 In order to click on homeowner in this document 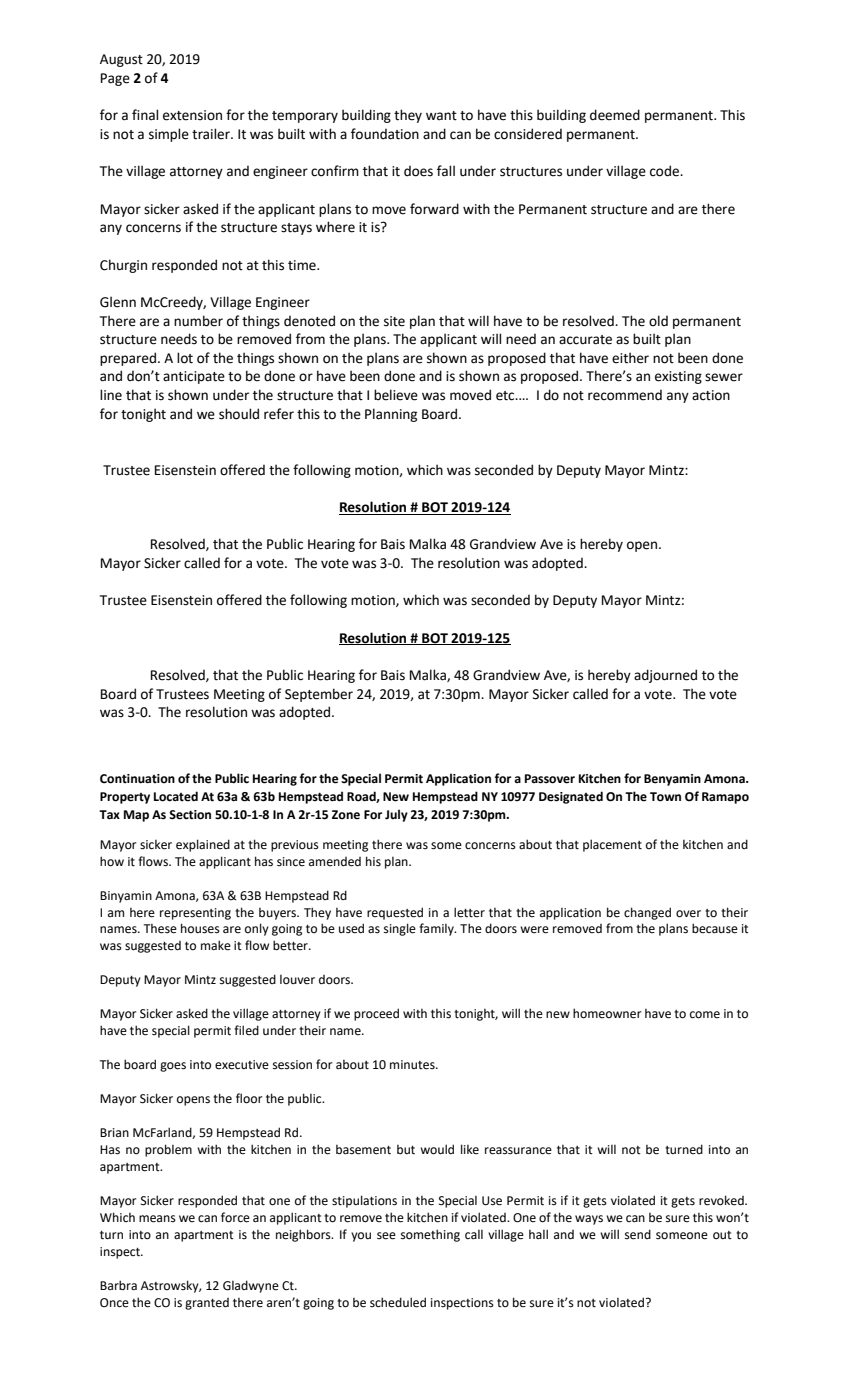, I will do `click(607, 1013)`.
